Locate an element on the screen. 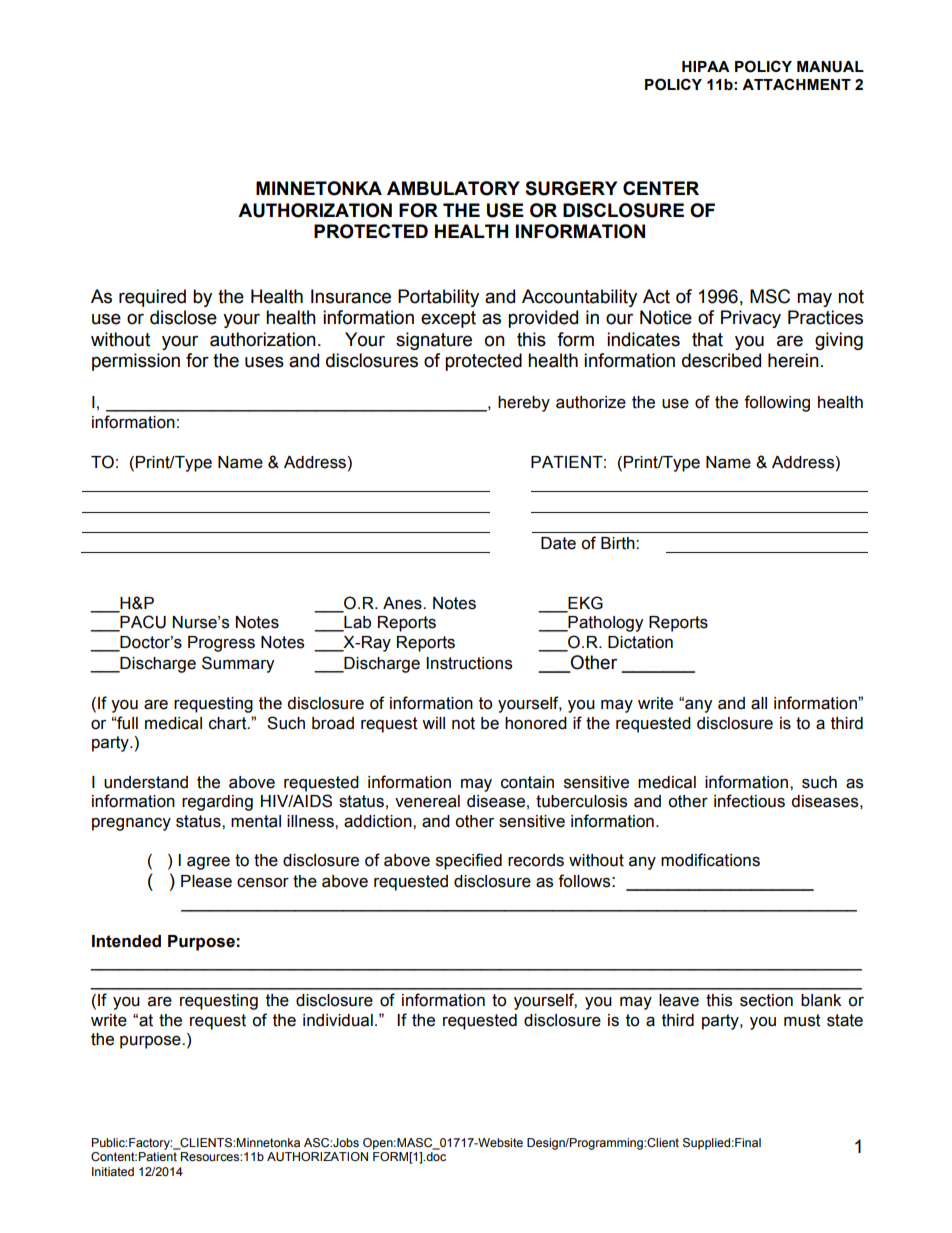 The height and width of the screenshot is (1233, 952). except is located at coordinates (448, 319).
